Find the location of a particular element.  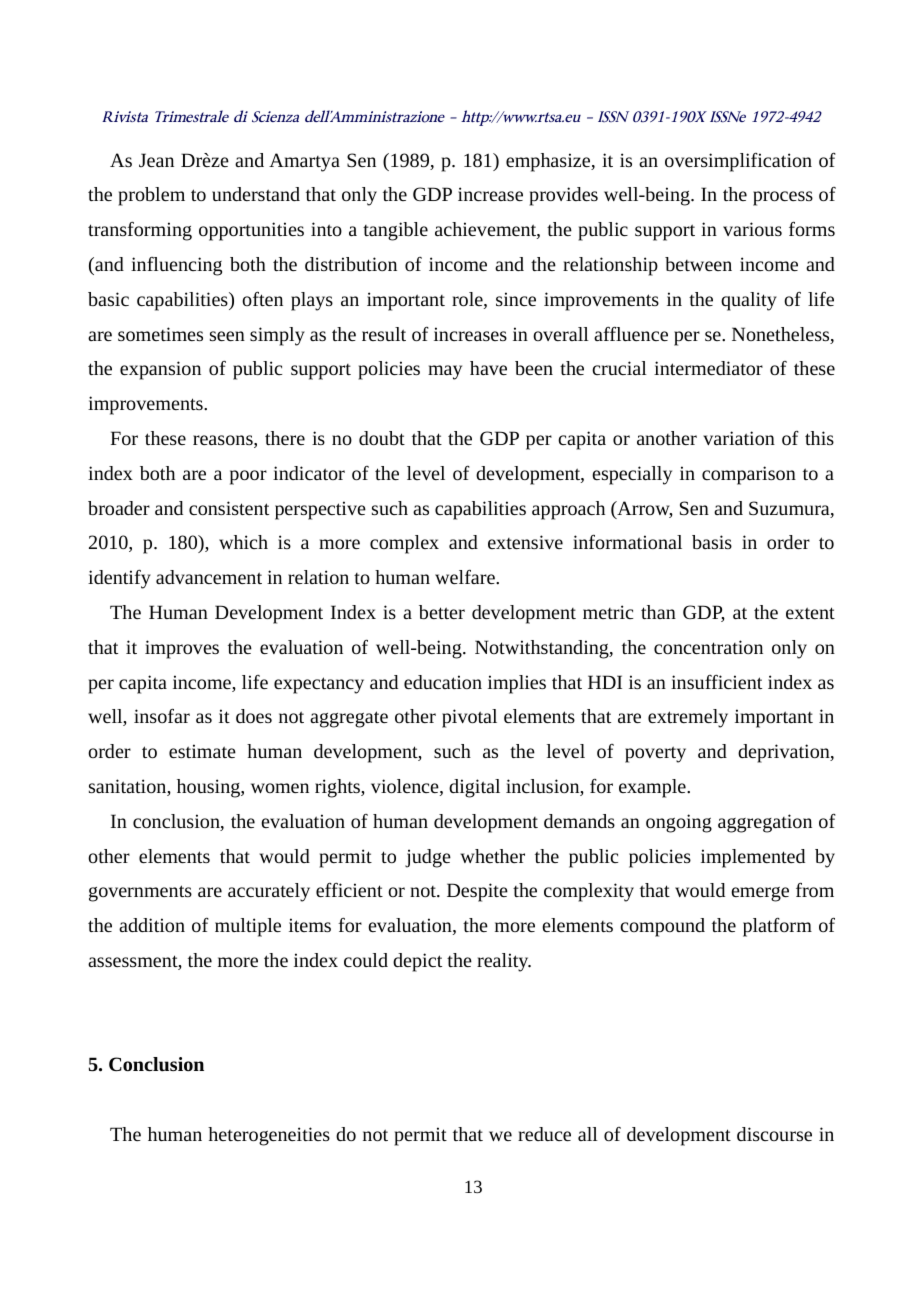

improves is located at coordinates (182, 649).
